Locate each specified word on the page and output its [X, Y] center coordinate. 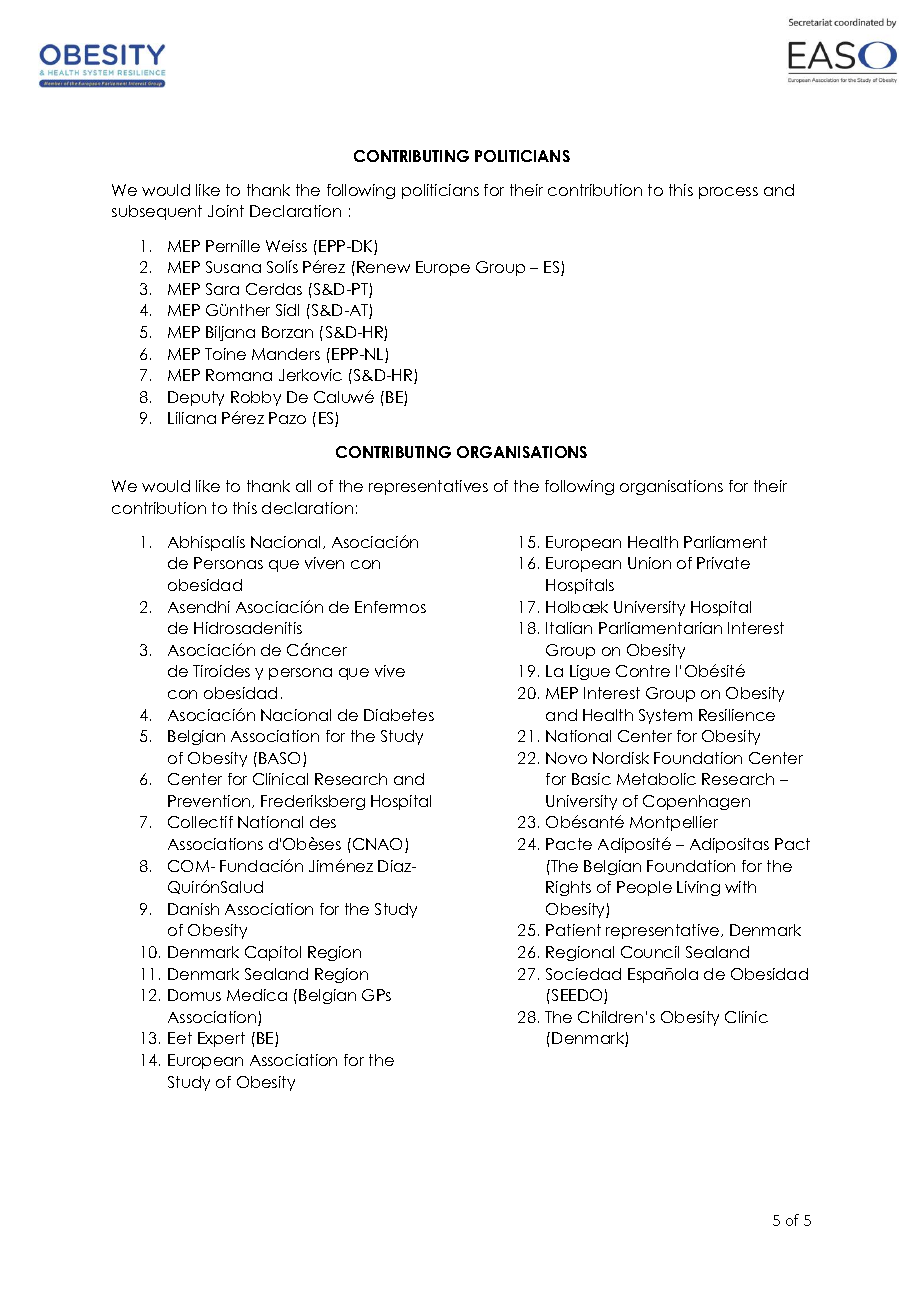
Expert [221, 1039]
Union [649, 563]
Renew [383, 267]
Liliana [192, 418]
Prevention [210, 801]
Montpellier [674, 823]
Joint [226, 211]
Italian [569, 628]
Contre [643, 671]
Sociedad [583, 974]
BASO [281, 759]
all [303, 486]
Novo [566, 758]
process [728, 193]
